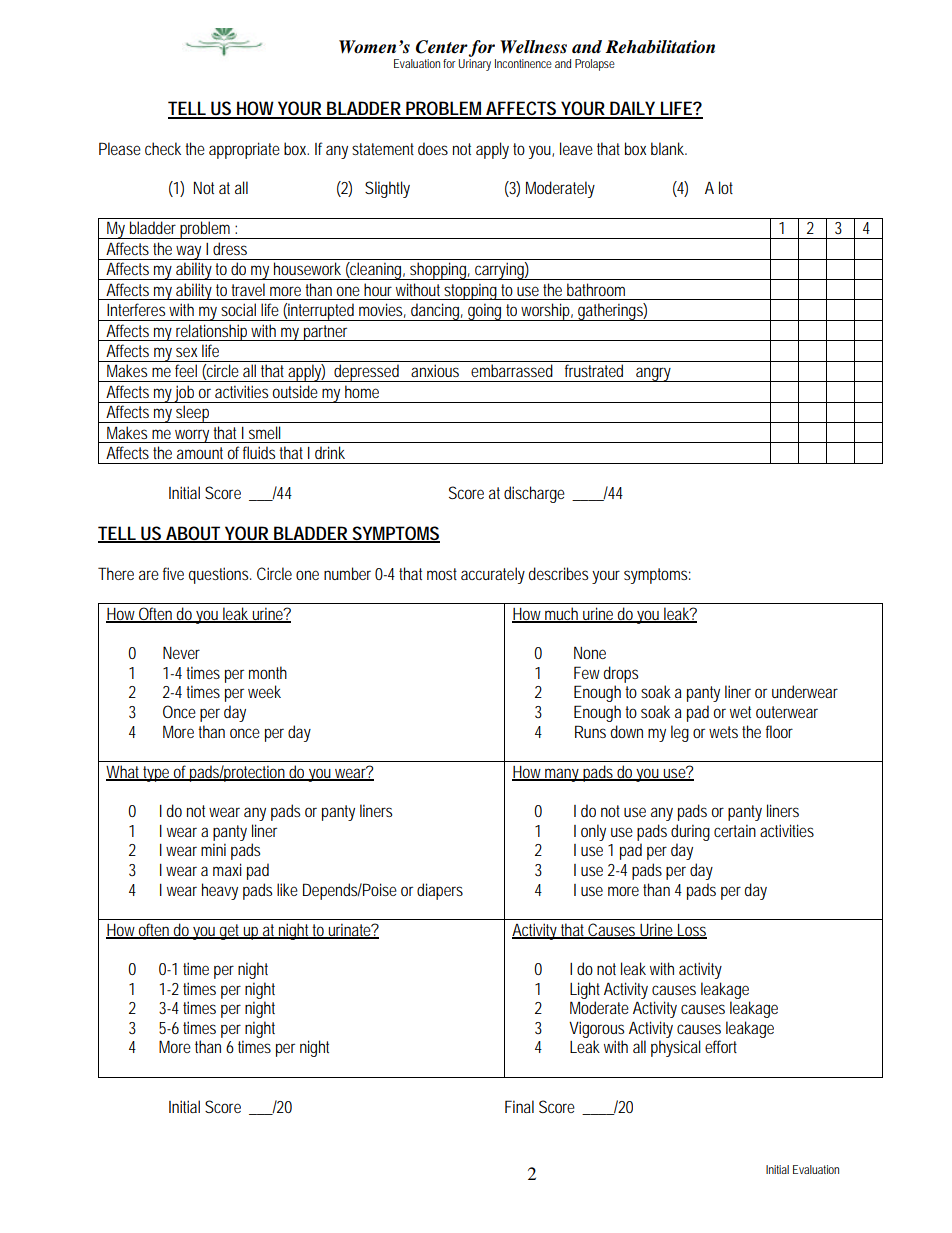 This image has height=1233, width=952. Describe the element at coordinates (163, 148) in the image. I see `check` at that location.
